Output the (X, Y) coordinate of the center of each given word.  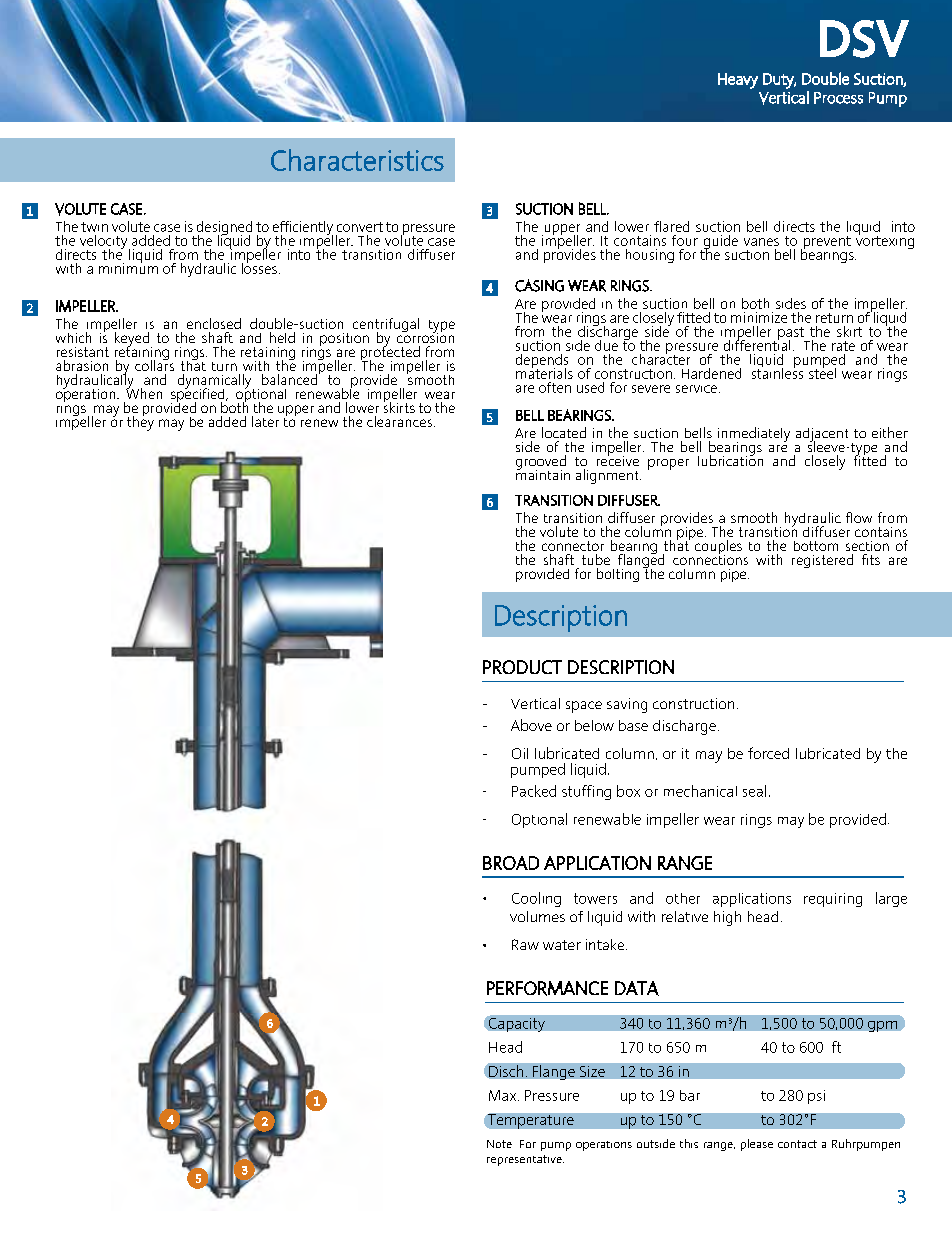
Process (838, 98)
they (140, 422)
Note (499, 1144)
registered (822, 561)
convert (360, 227)
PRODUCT (522, 667)
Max (504, 1095)
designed (224, 229)
